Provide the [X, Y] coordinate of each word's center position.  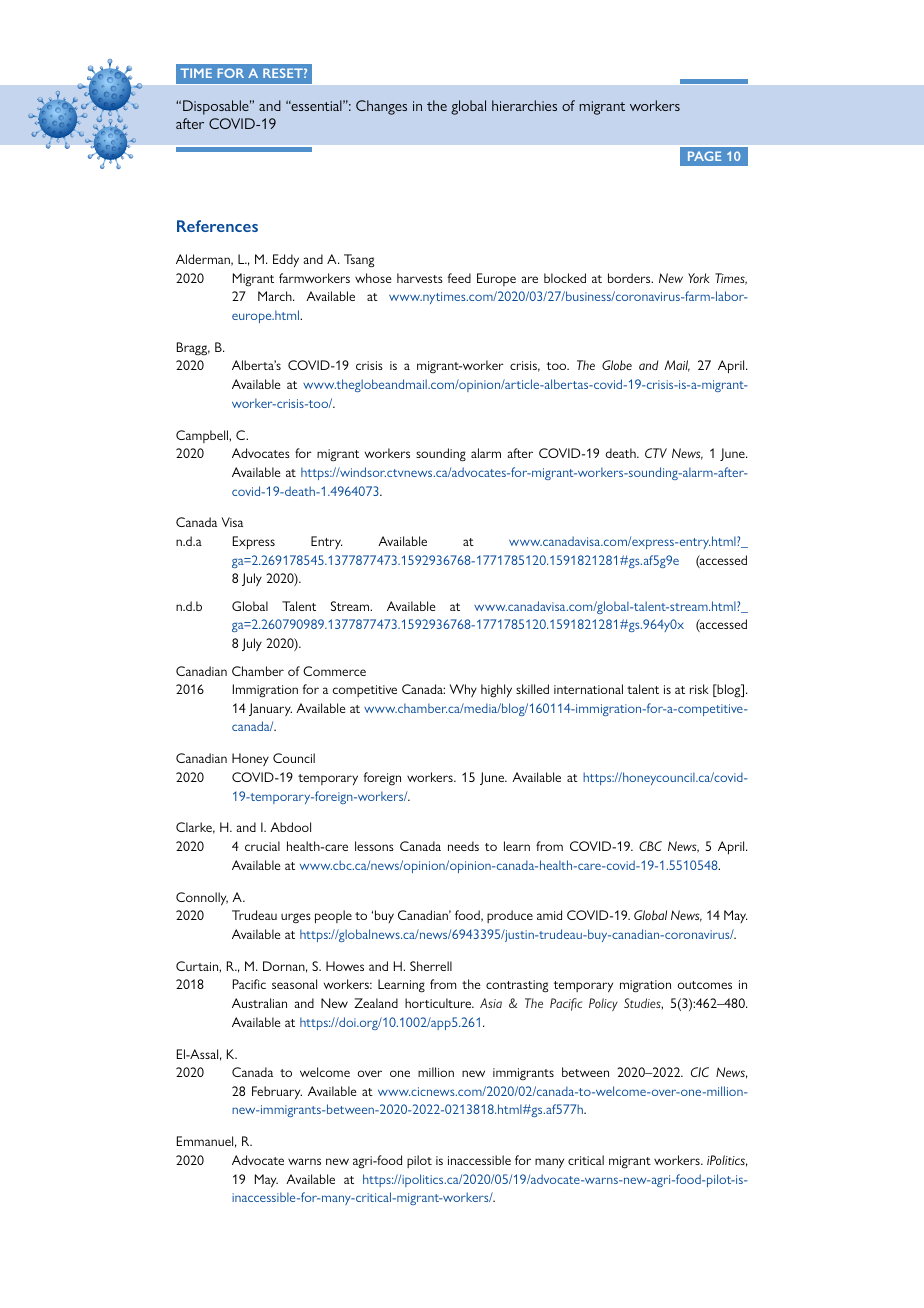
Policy [603, 1004]
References [217, 226]
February [277, 1093]
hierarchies [524, 105]
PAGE [704, 156]
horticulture [439, 1003]
